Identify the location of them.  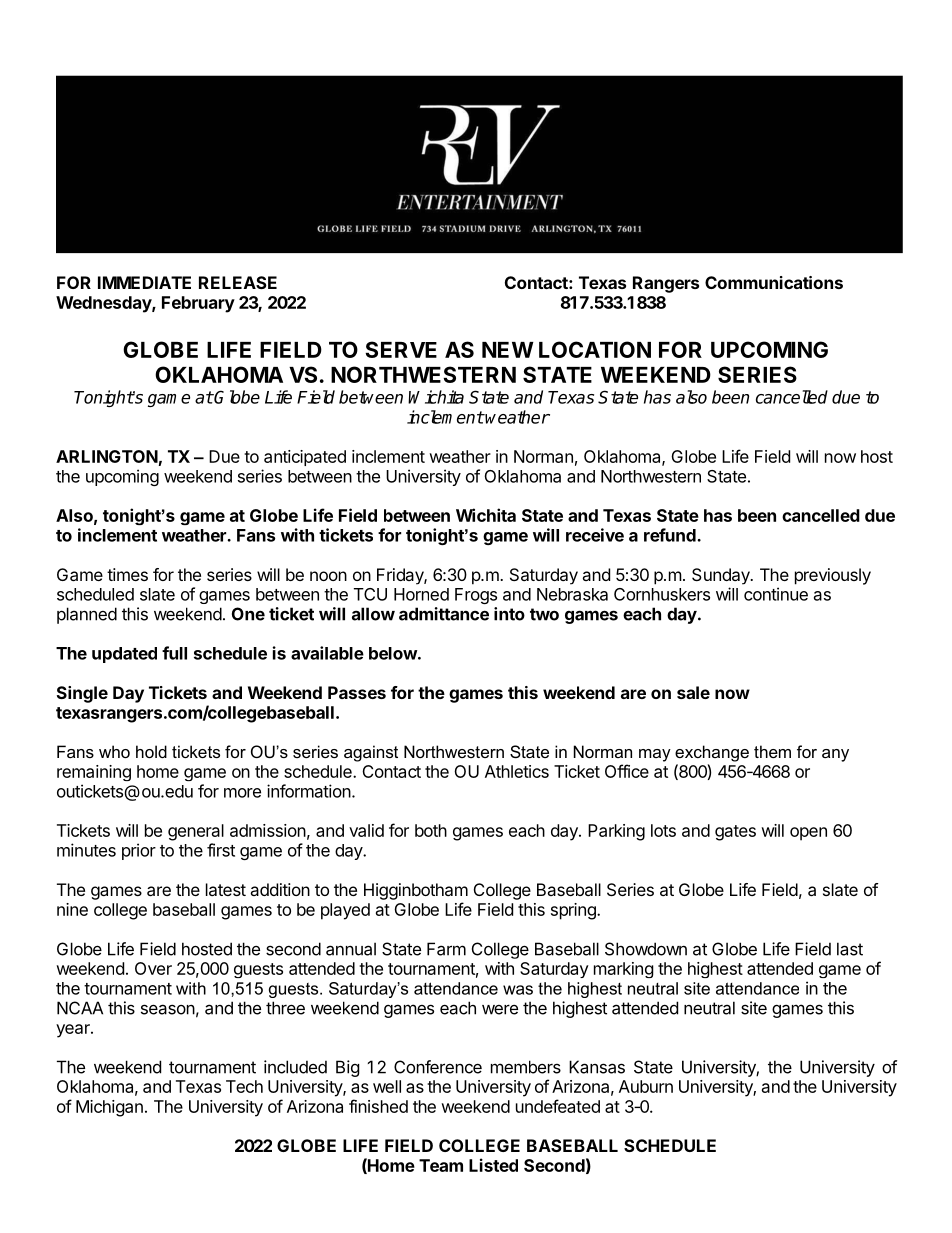
(772, 751).
